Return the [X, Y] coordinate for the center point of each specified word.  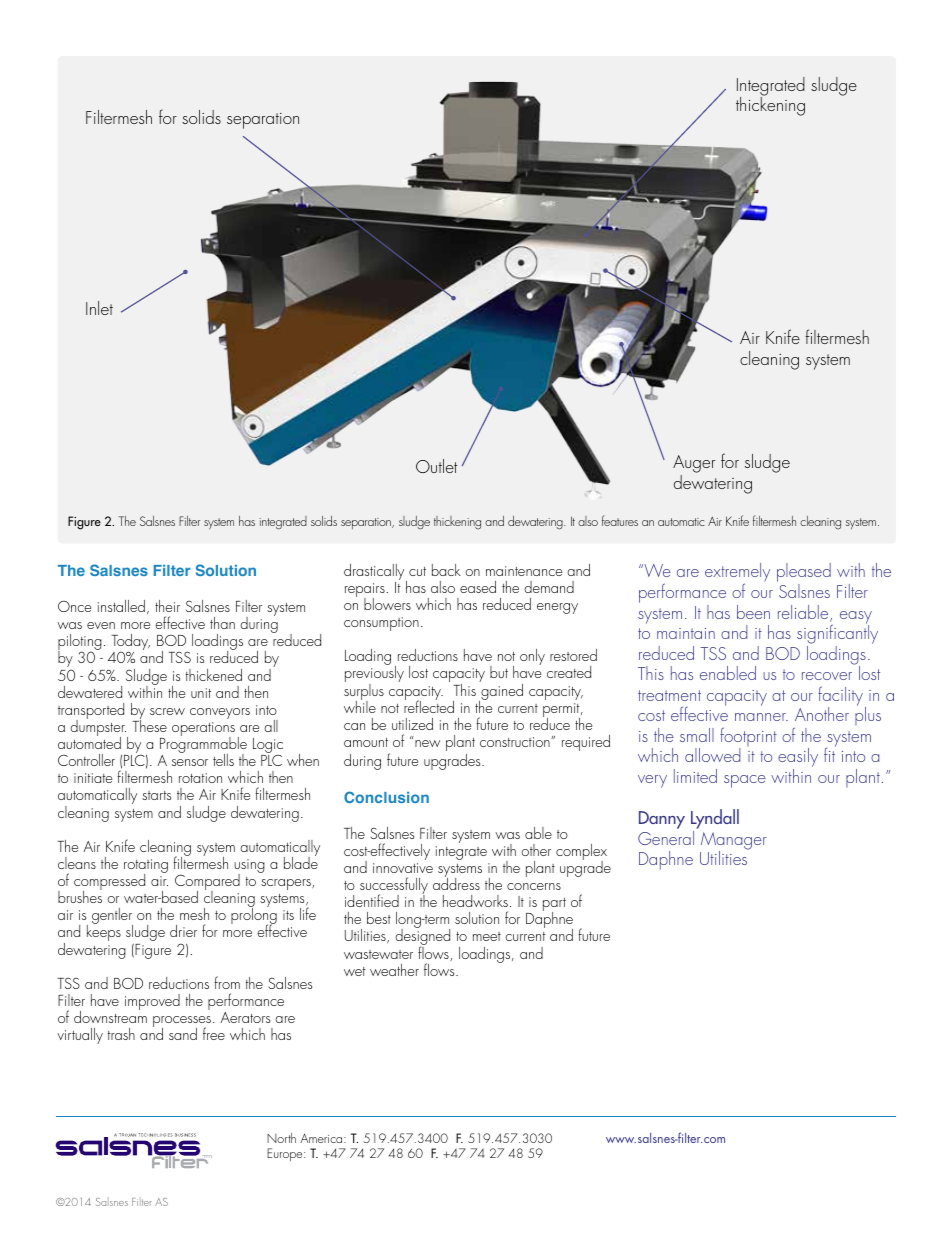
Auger [694, 465]
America [322, 1138]
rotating [146, 867]
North [281, 1138]
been [753, 612]
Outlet [437, 466]
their [167, 606]
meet [487, 936]
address [456, 883]
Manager [734, 842]
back [446, 570]
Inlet [99, 308]
